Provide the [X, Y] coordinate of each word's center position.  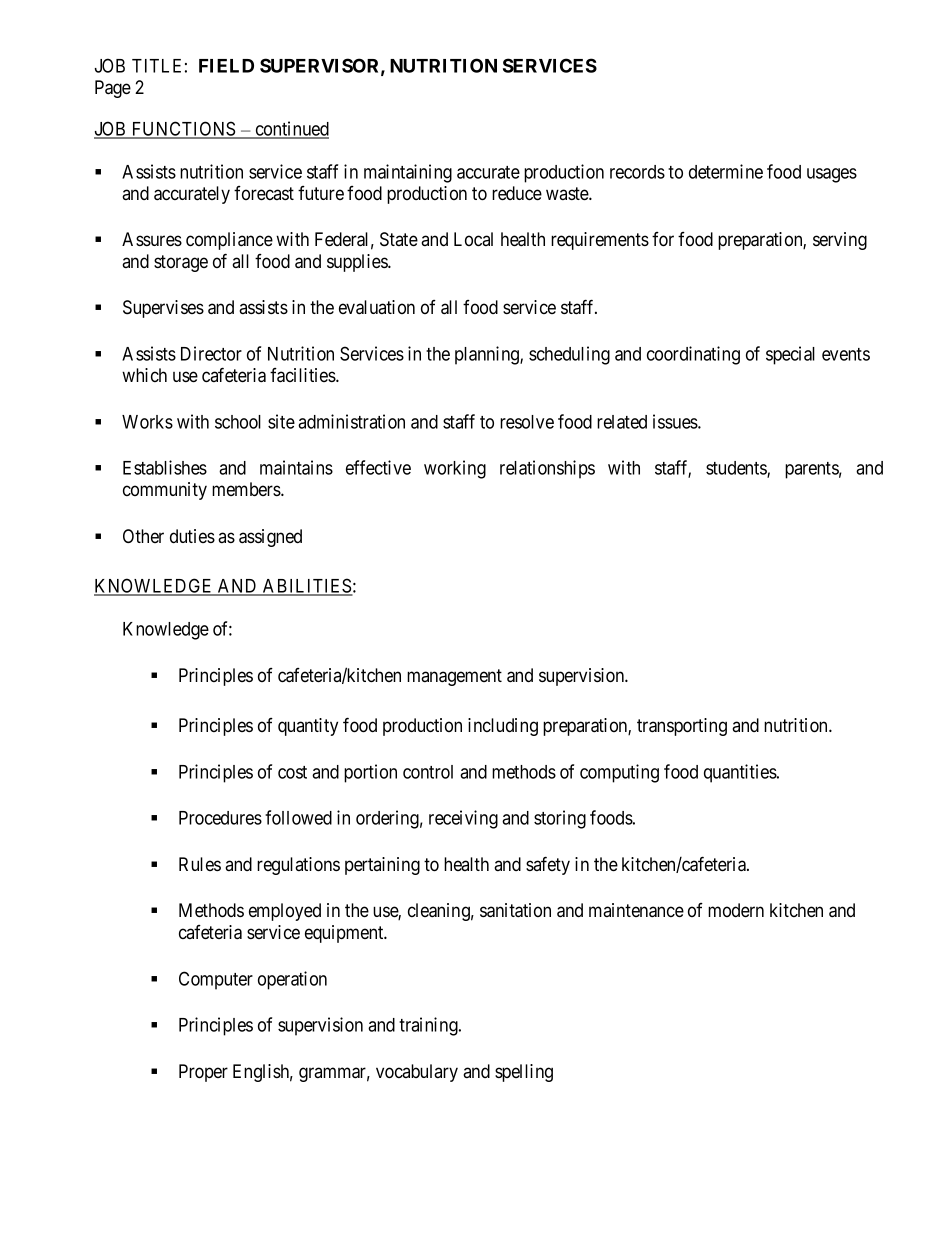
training [429, 1026]
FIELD [226, 66]
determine [726, 171]
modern [736, 910]
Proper [203, 1073]
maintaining [408, 173]
